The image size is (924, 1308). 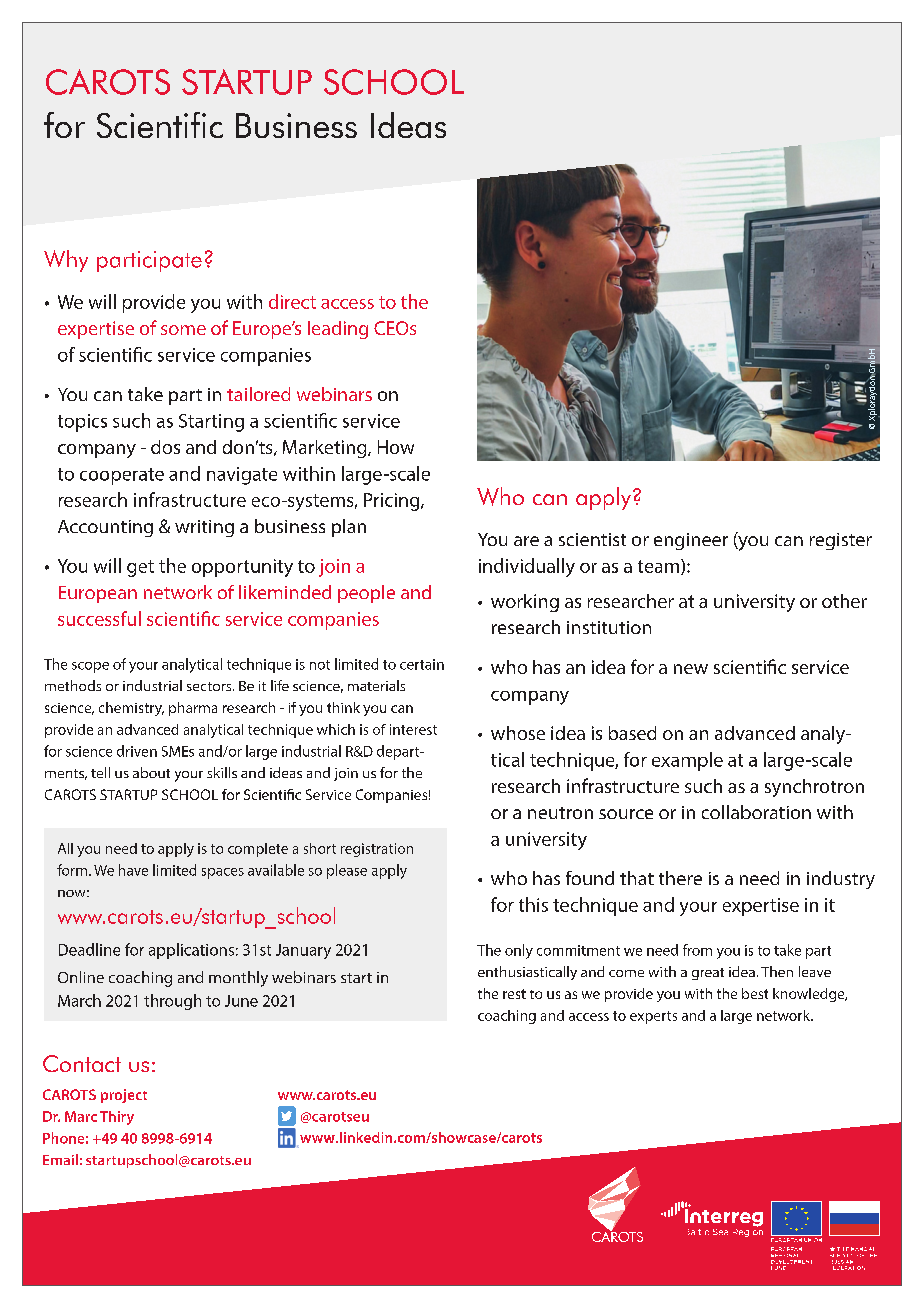 What do you see at coordinates (338, 330) in the image?
I see `leading` at bounding box center [338, 330].
